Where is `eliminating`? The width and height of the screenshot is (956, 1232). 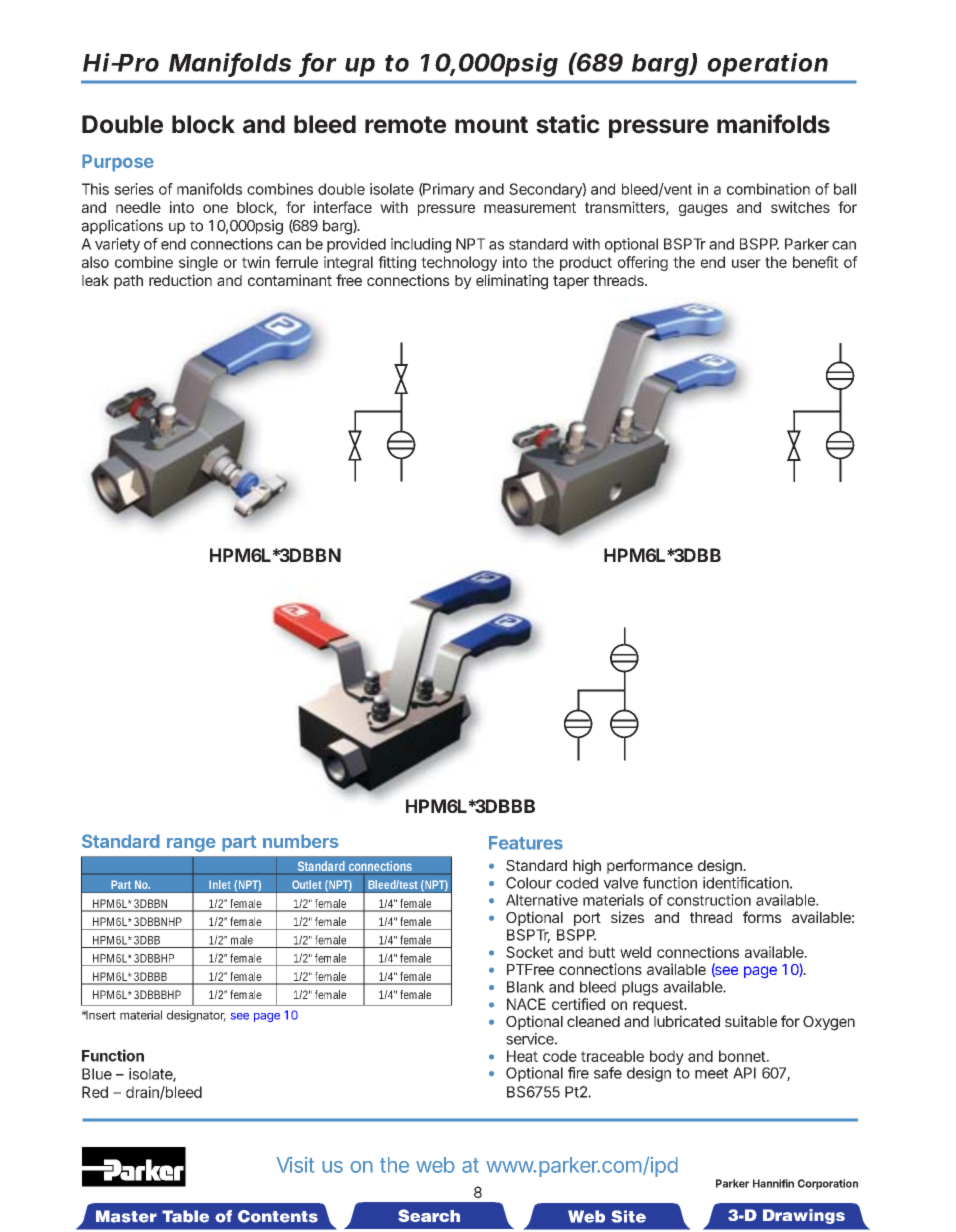 eliminating is located at coordinates (512, 282).
